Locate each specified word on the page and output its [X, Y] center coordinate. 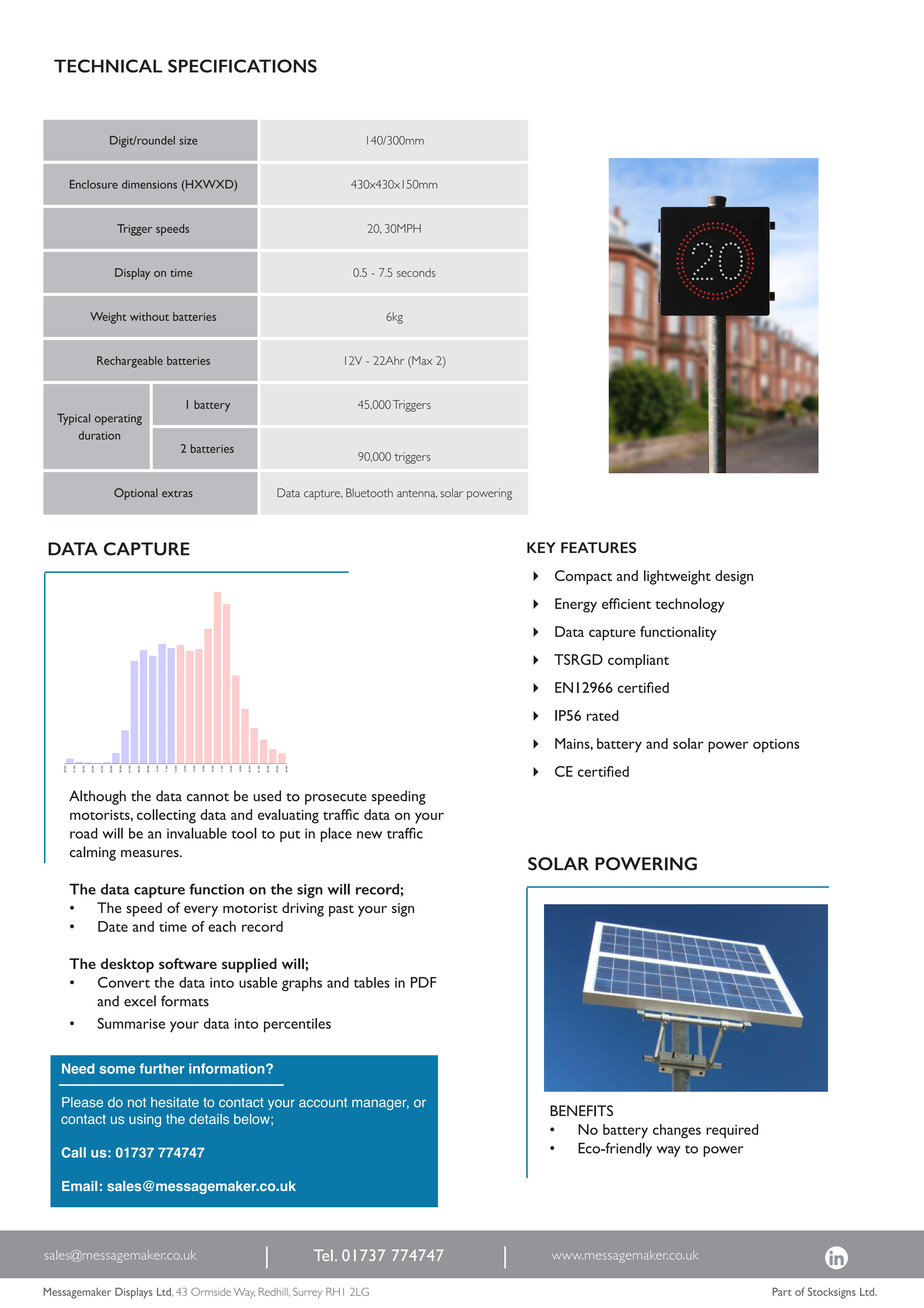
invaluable [197, 833]
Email [79, 1186]
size [188, 140]
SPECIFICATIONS [242, 66]
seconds [416, 272]
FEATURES [598, 547]
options [776, 746]
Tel [323, 1255]
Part [782, 1292]
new [369, 835]
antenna [417, 494]
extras [177, 494]
